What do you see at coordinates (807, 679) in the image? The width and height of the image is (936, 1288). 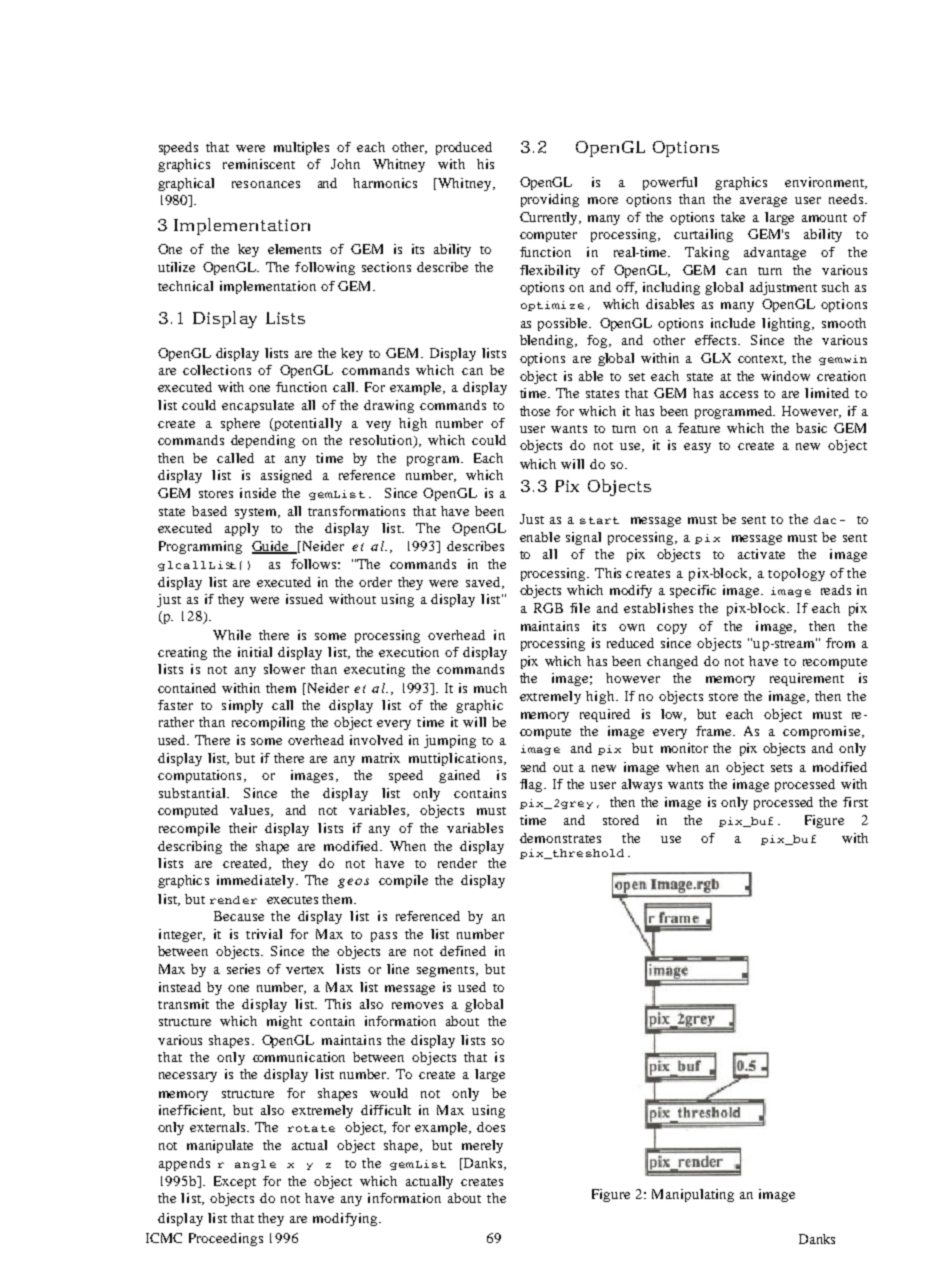 I see `requirement` at bounding box center [807, 679].
